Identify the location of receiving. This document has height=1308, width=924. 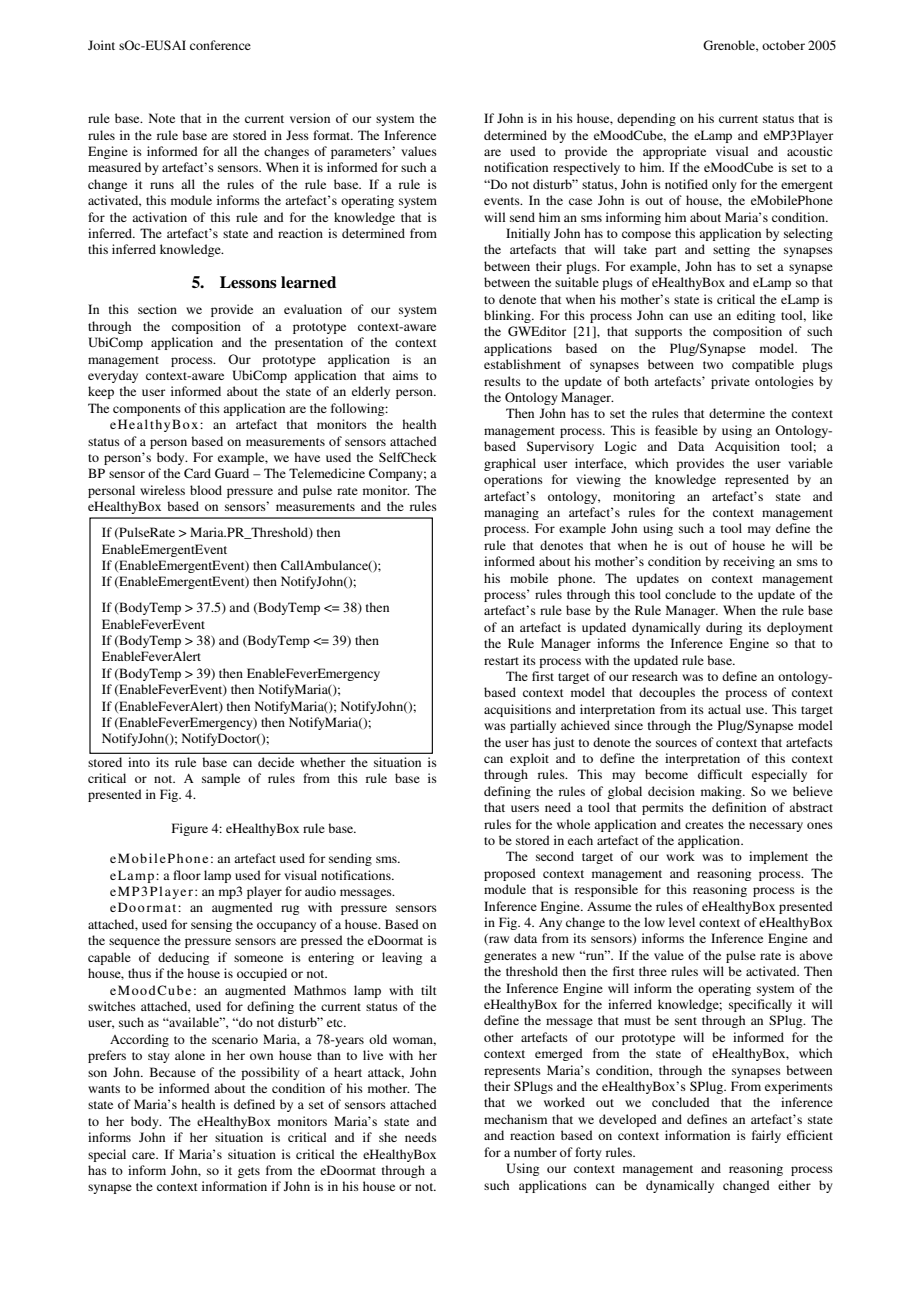
(749, 562).
